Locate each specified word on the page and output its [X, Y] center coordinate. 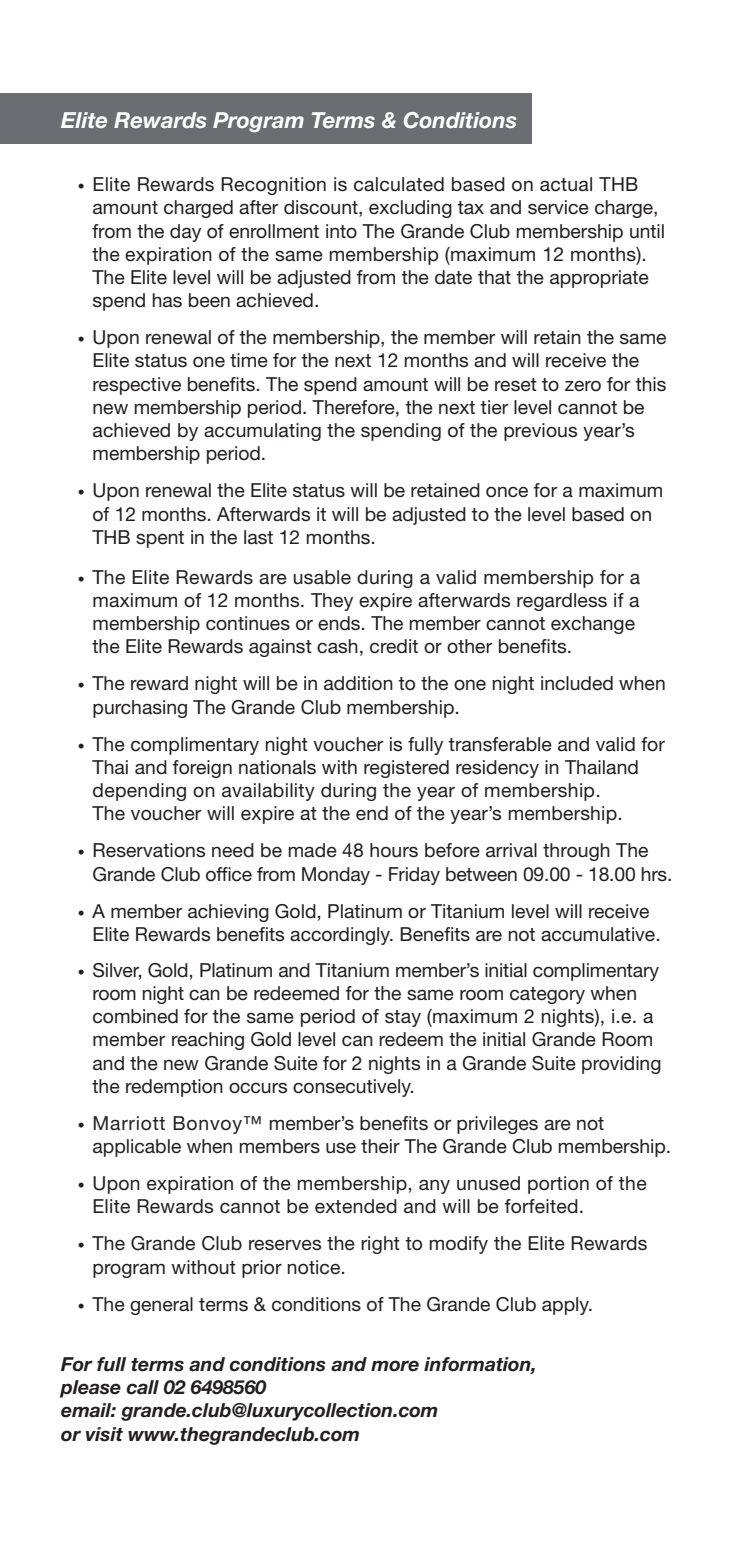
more [395, 1366]
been [209, 300]
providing [621, 1065]
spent [160, 539]
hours [394, 850]
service [558, 207]
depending [139, 792]
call [142, 1387]
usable [322, 577]
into [341, 231]
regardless [562, 602]
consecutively [353, 1088]
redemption [174, 1088]
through [576, 852]
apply [566, 1306]
